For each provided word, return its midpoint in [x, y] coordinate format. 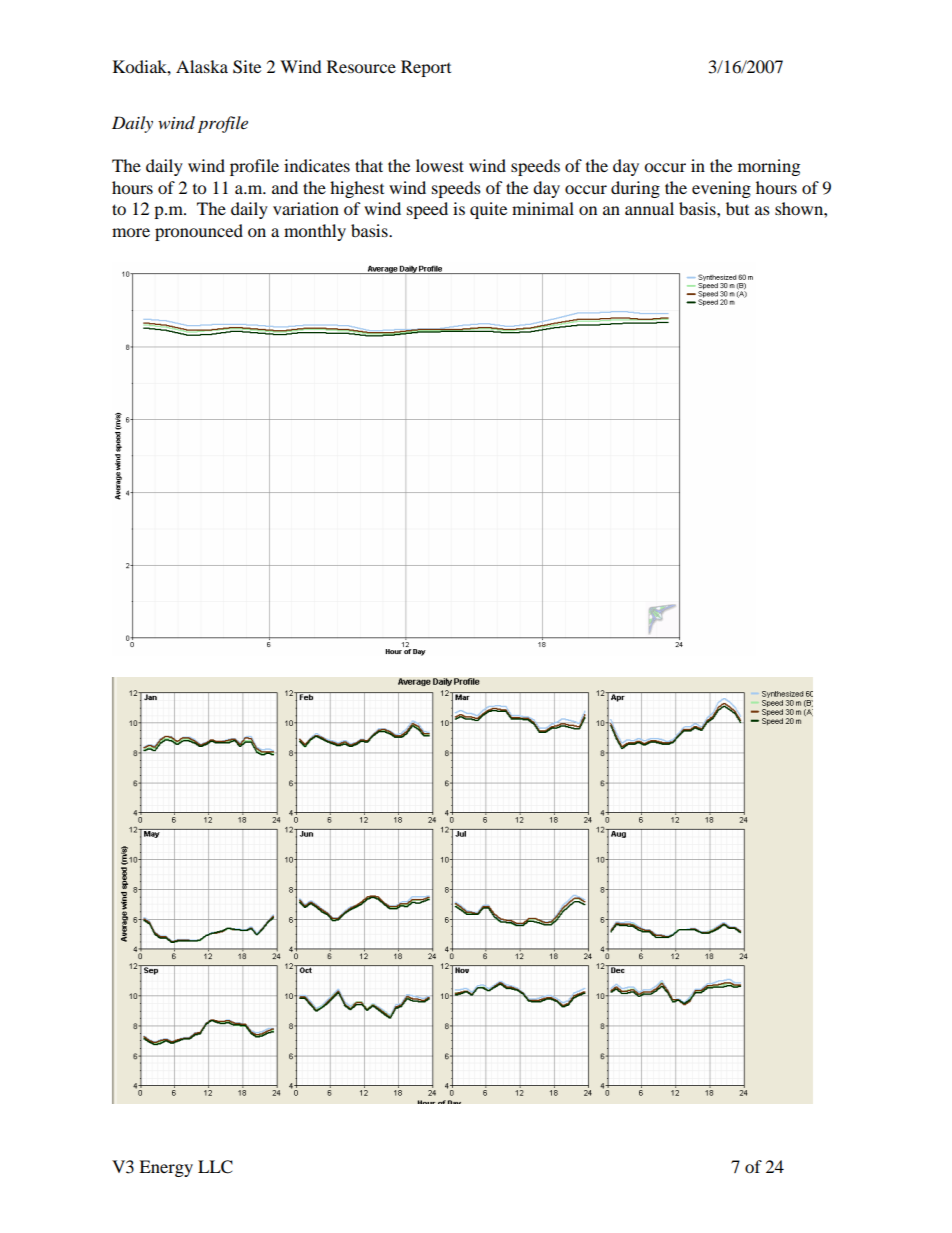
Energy [166, 1168]
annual [649, 208]
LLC [215, 1167]
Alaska [202, 66]
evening [721, 189]
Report [426, 68]
